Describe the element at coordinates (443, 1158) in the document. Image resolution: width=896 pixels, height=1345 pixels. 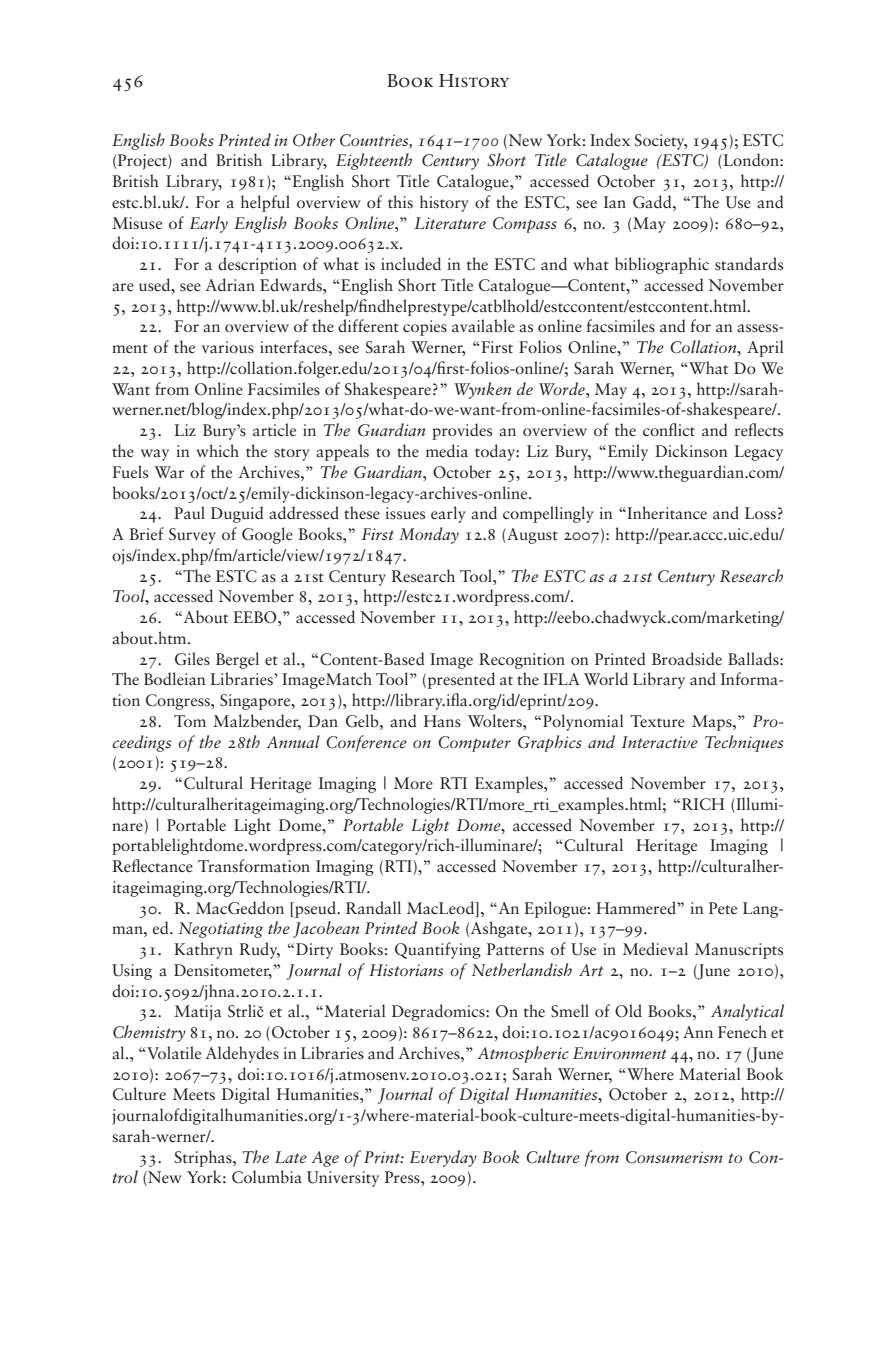
I see `Everyday` at that location.
